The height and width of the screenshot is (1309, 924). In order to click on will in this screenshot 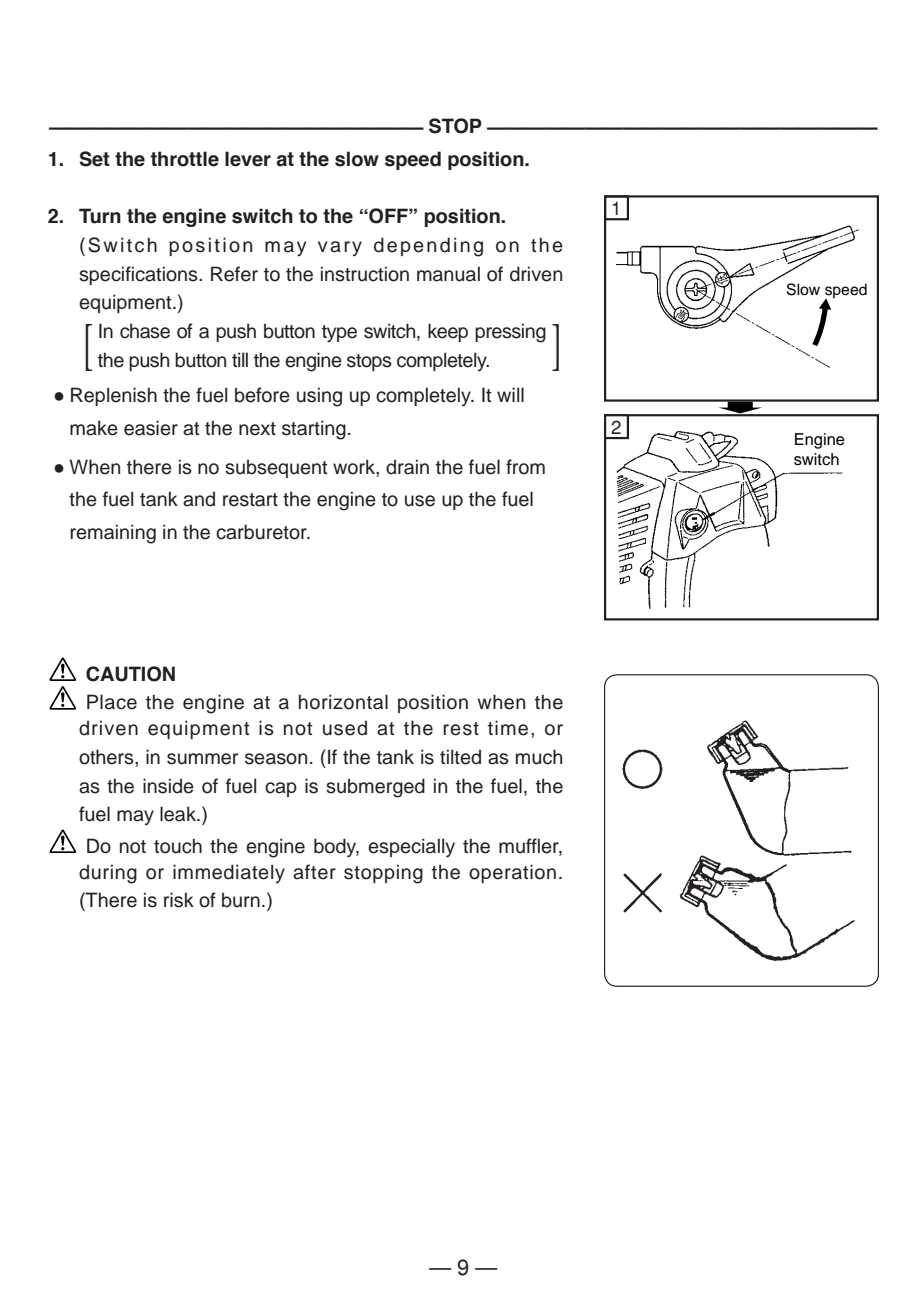, I will do `click(510, 394)`.
